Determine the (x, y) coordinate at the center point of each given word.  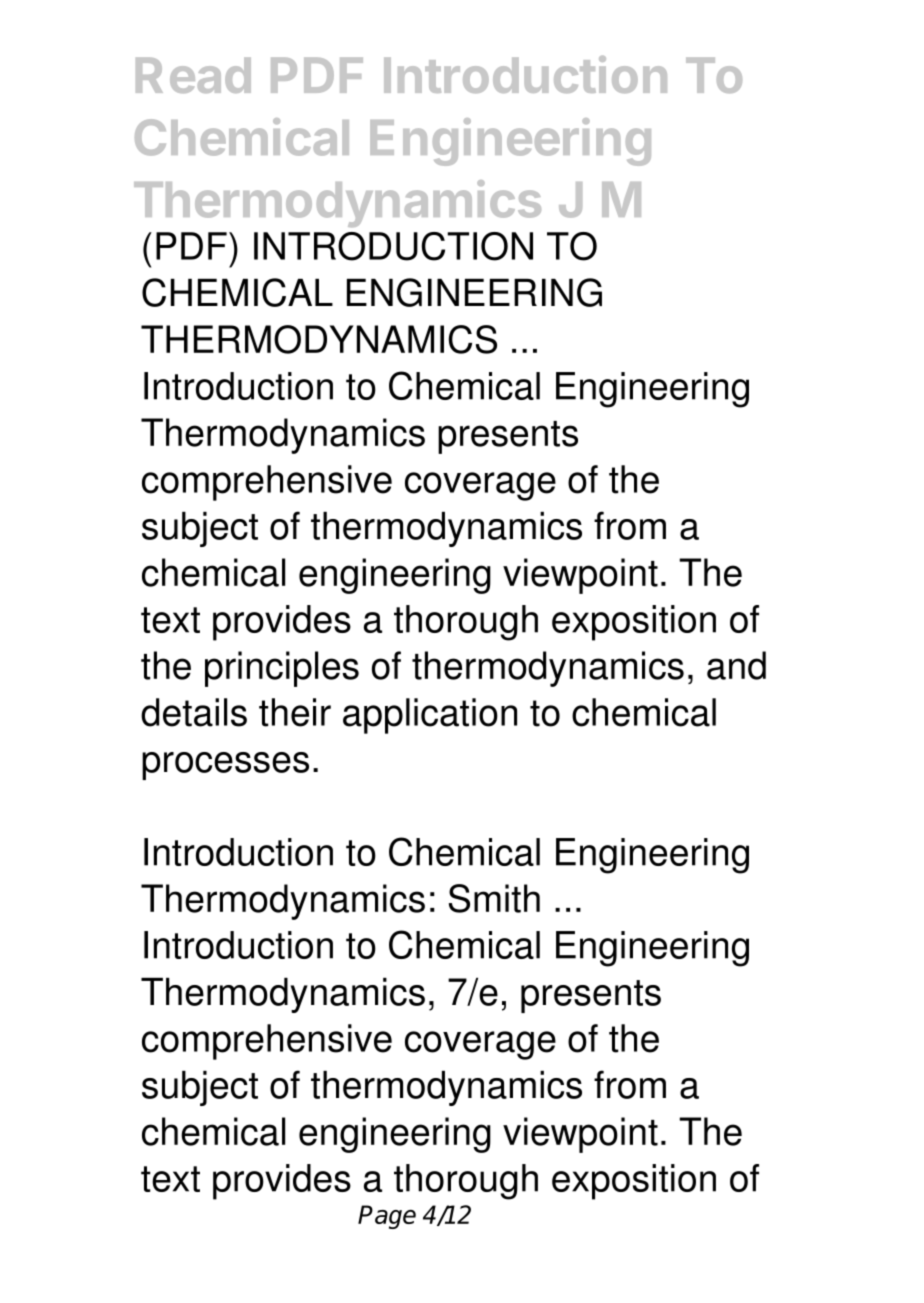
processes (225, 766)
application (430, 716)
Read (193, 75)
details (194, 712)
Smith (494, 898)
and (736, 665)
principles (282, 669)
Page (387, 1217)
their (295, 712)
